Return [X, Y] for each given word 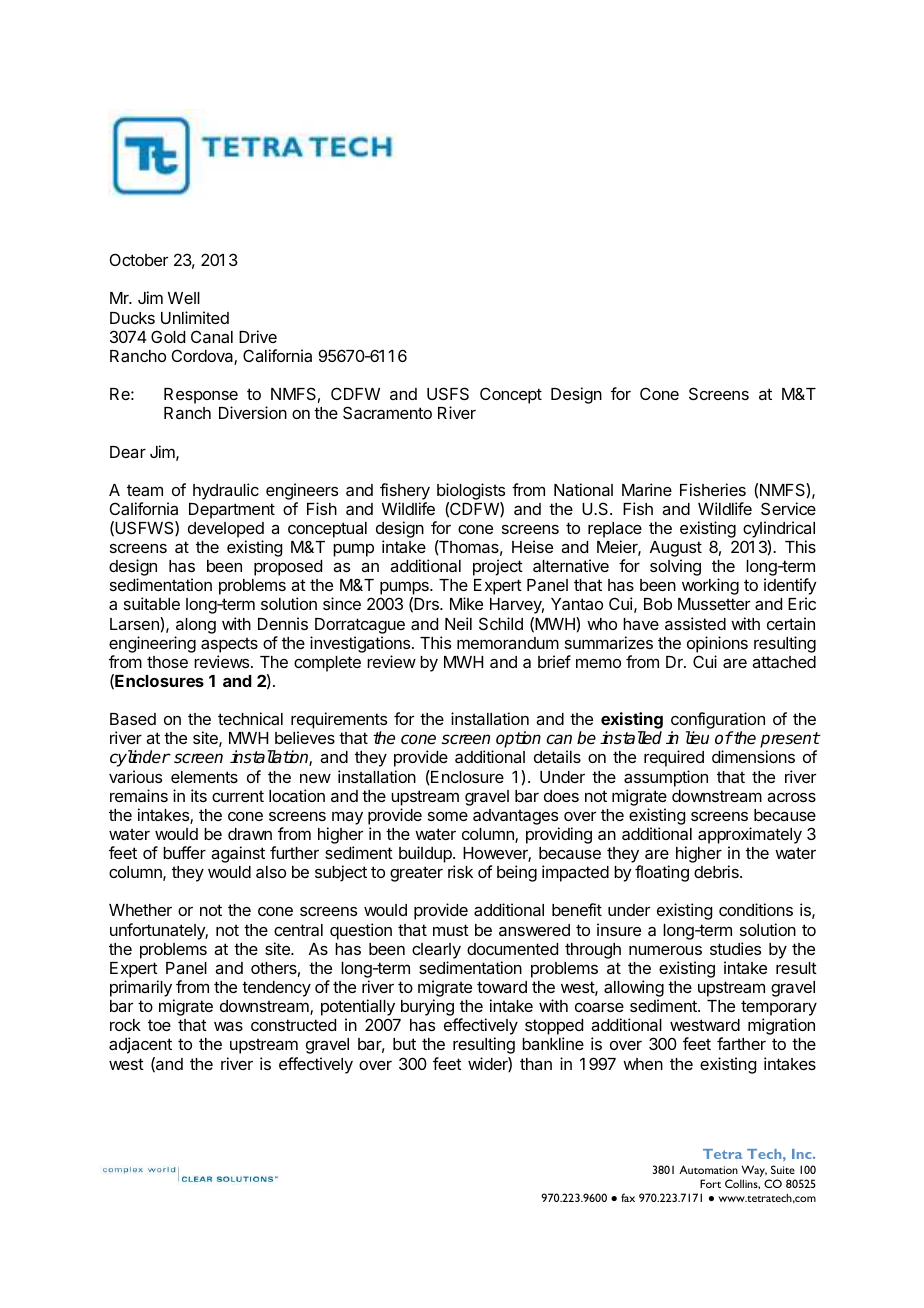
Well [184, 298]
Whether [140, 910]
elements [204, 777]
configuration [718, 722]
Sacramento [387, 412]
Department [232, 511]
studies [735, 948]
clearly [436, 951]
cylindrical [779, 531]
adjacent [140, 1045]
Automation [708, 1169]
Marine [647, 489]
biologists [471, 491]
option [518, 739]
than [536, 1064]
